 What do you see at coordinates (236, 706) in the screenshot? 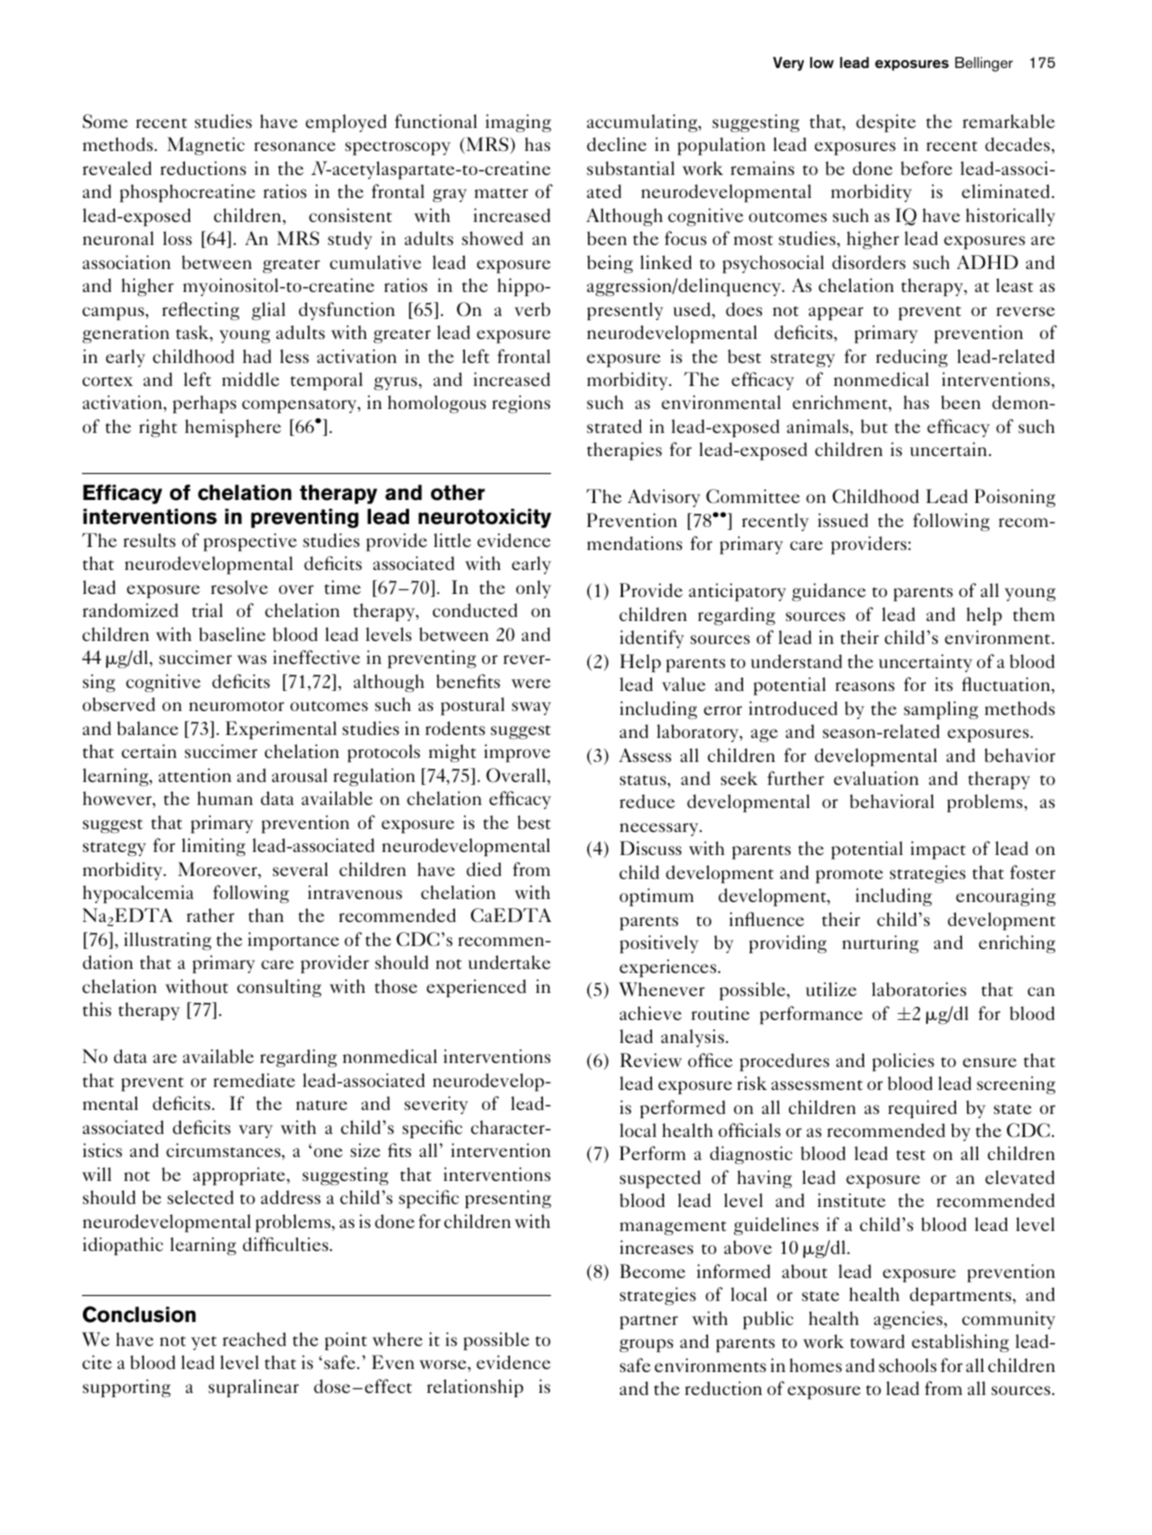
I see `neuromotor` at bounding box center [236, 706].
